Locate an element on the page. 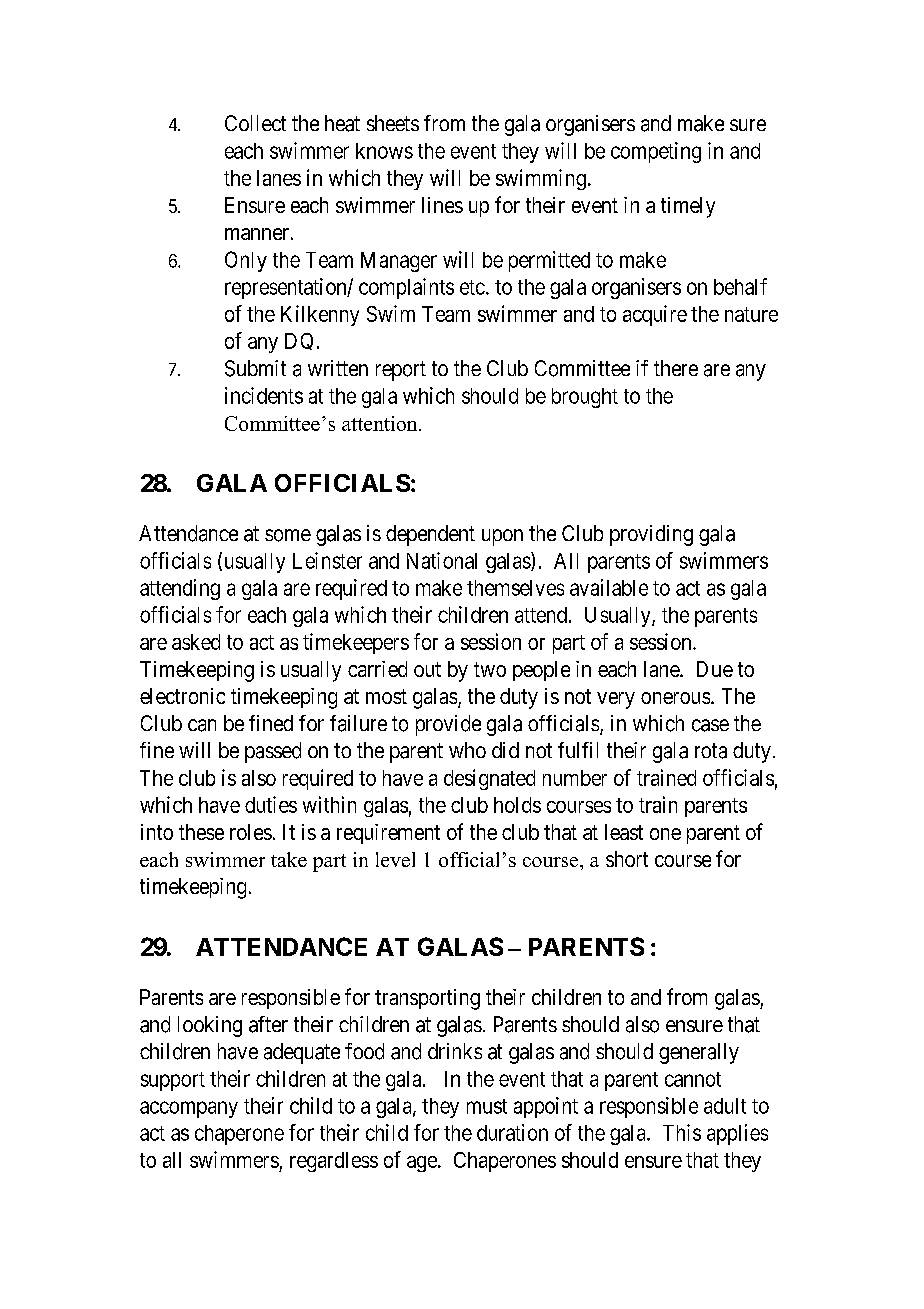  accompany is located at coordinates (189, 1109).
